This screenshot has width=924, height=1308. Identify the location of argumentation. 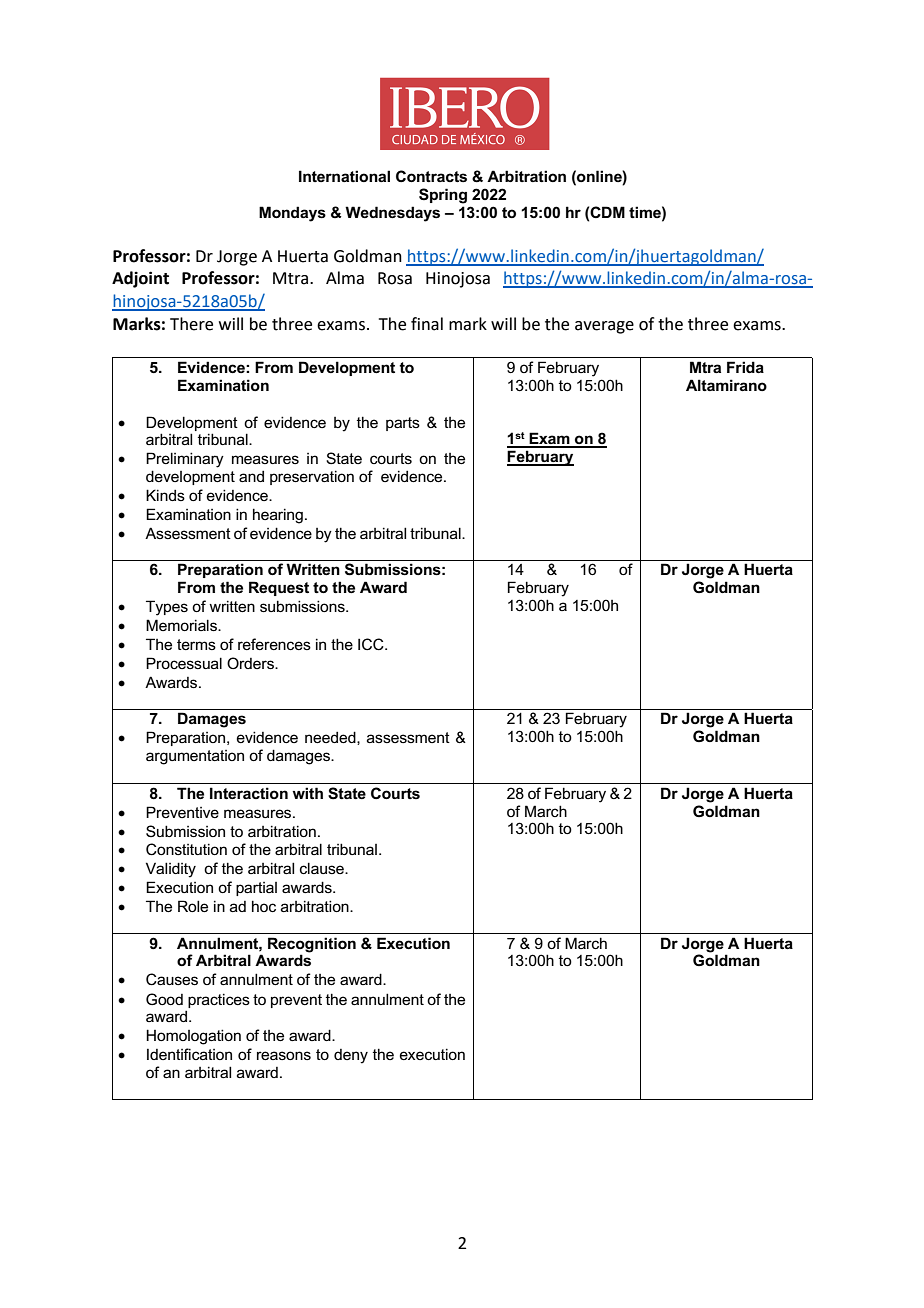
(195, 757).
